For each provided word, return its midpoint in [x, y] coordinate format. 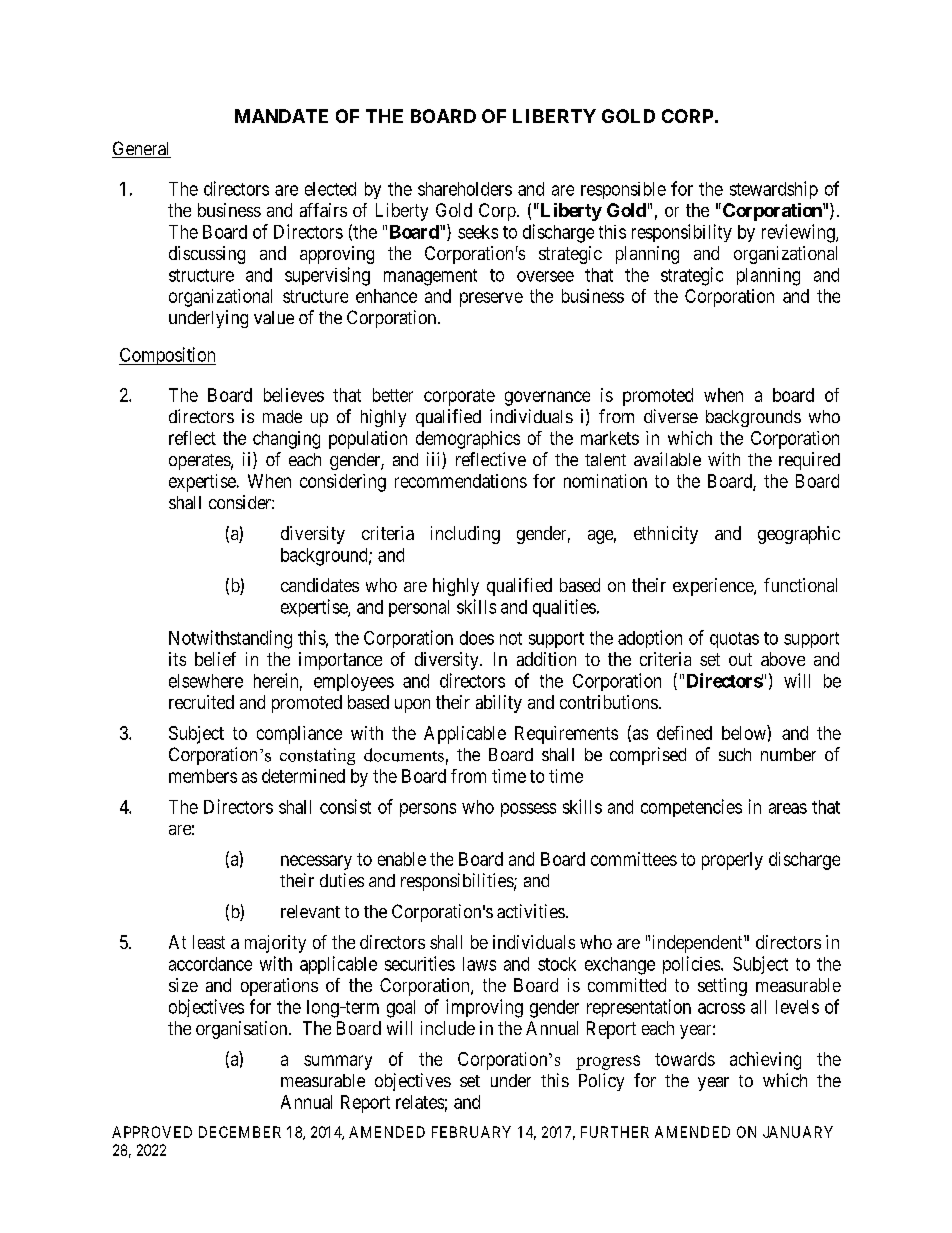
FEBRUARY [471, 1132]
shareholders [465, 189]
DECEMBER [240, 1132]
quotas [734, 640]
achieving [765, 1061]
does [477, 638]
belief [215, 659]
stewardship [774, 190]
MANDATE [281, 116]
